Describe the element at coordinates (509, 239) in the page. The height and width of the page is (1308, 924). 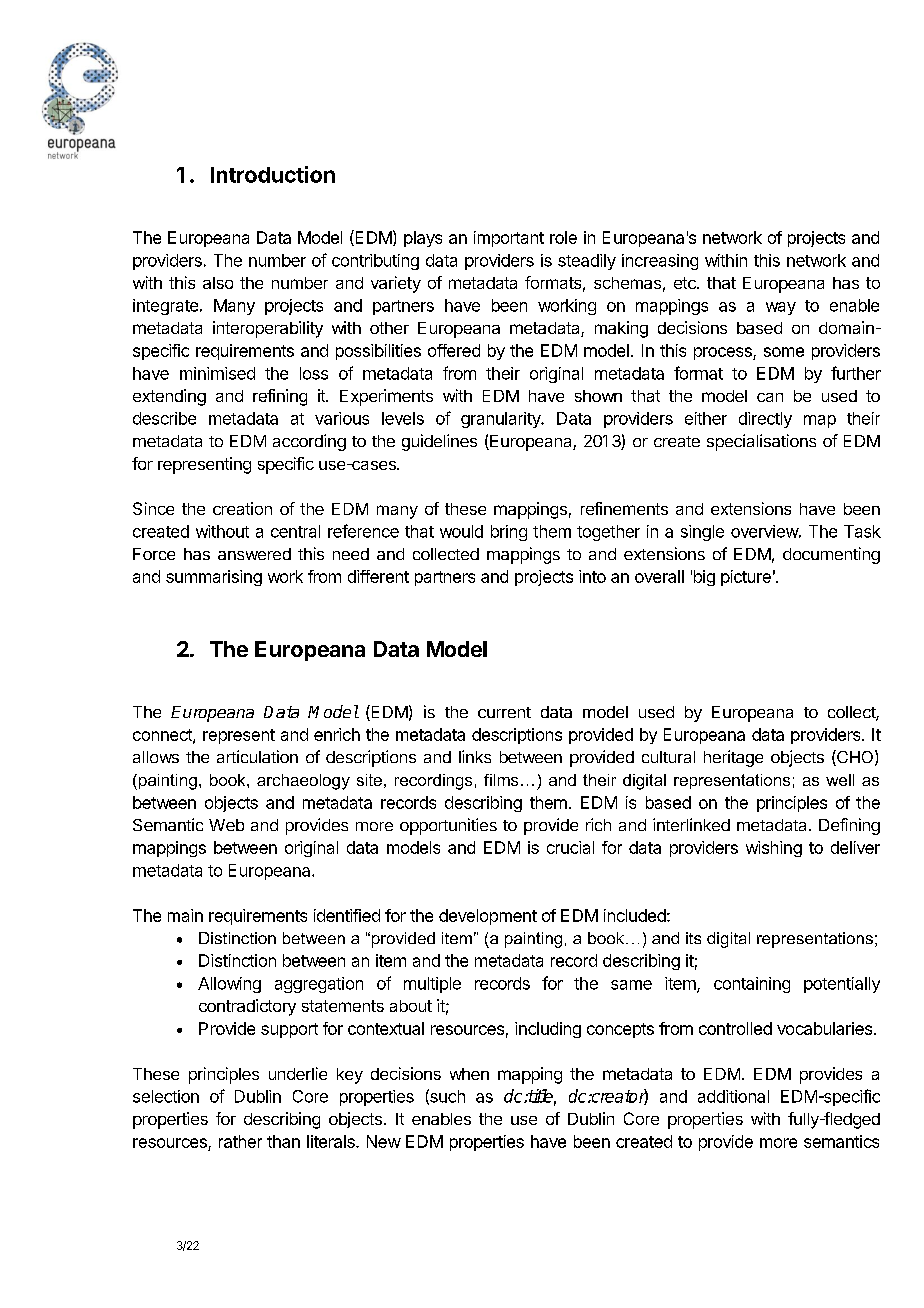
I see `important` at that location.
